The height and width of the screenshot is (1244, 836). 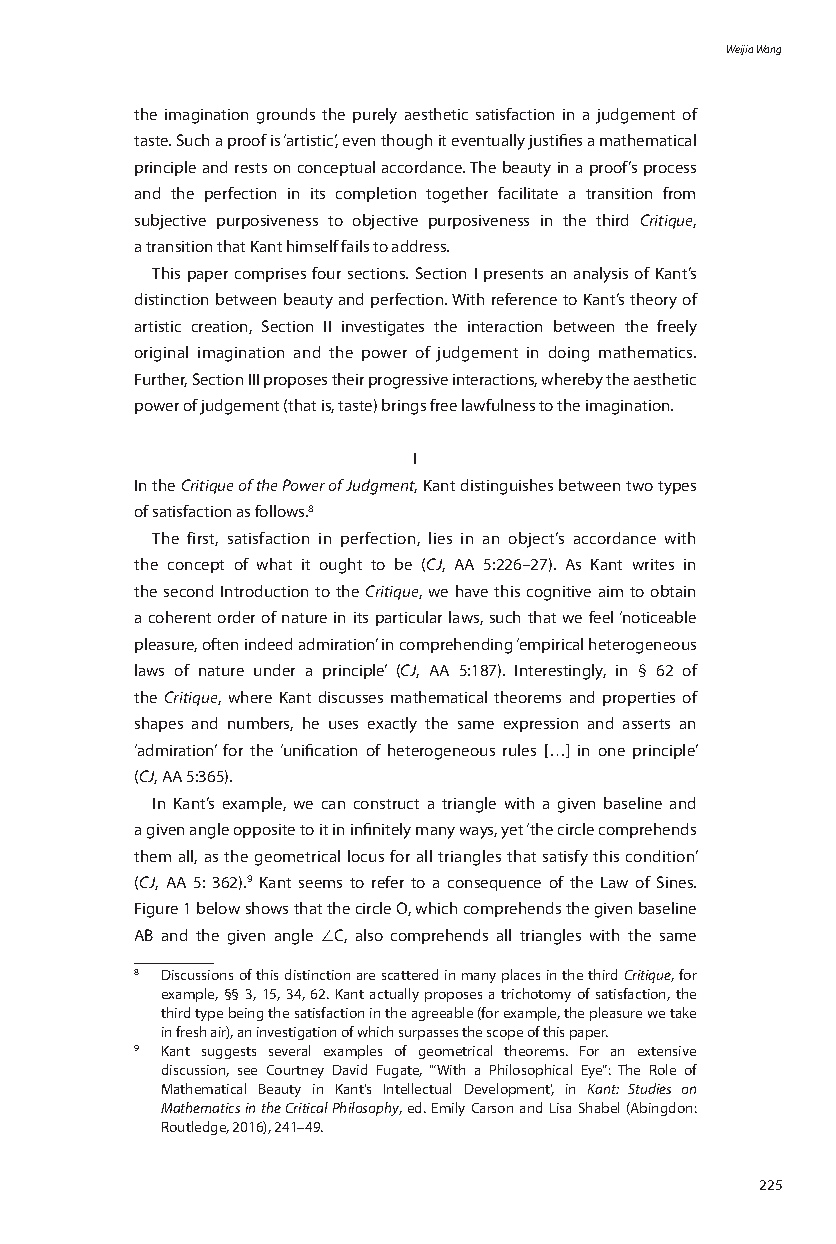 I want to click on grounds, so click(x=286, y=116).
